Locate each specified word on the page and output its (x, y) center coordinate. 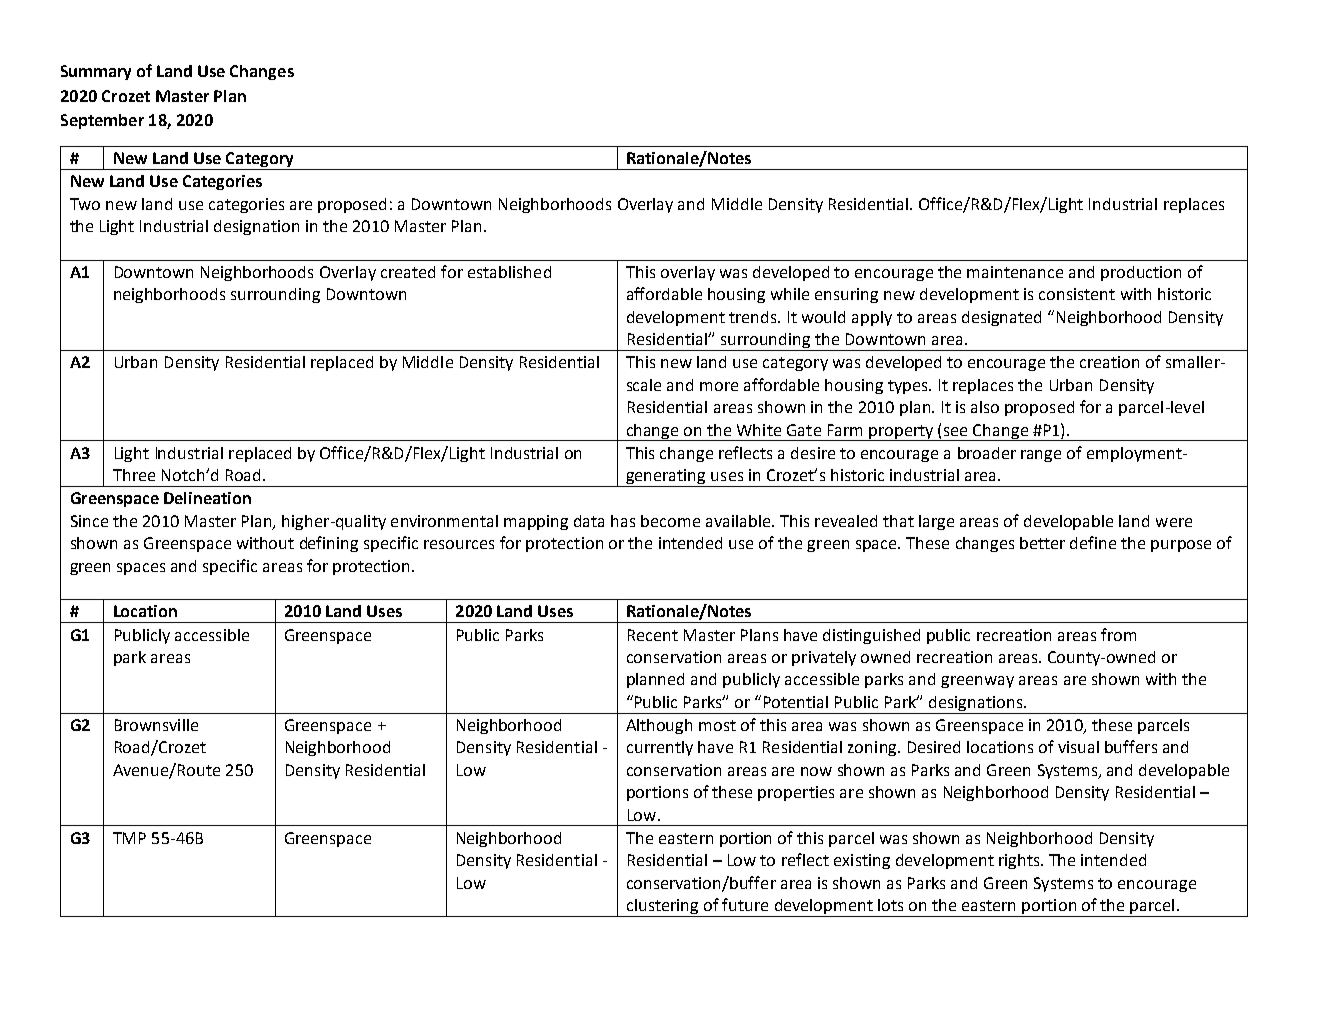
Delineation (207, 498)
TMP (129, 838)
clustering (662, 908)
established (509, 272)
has (623, 521)
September (102, 121)
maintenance (1015, 272)
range (1041, 456)
